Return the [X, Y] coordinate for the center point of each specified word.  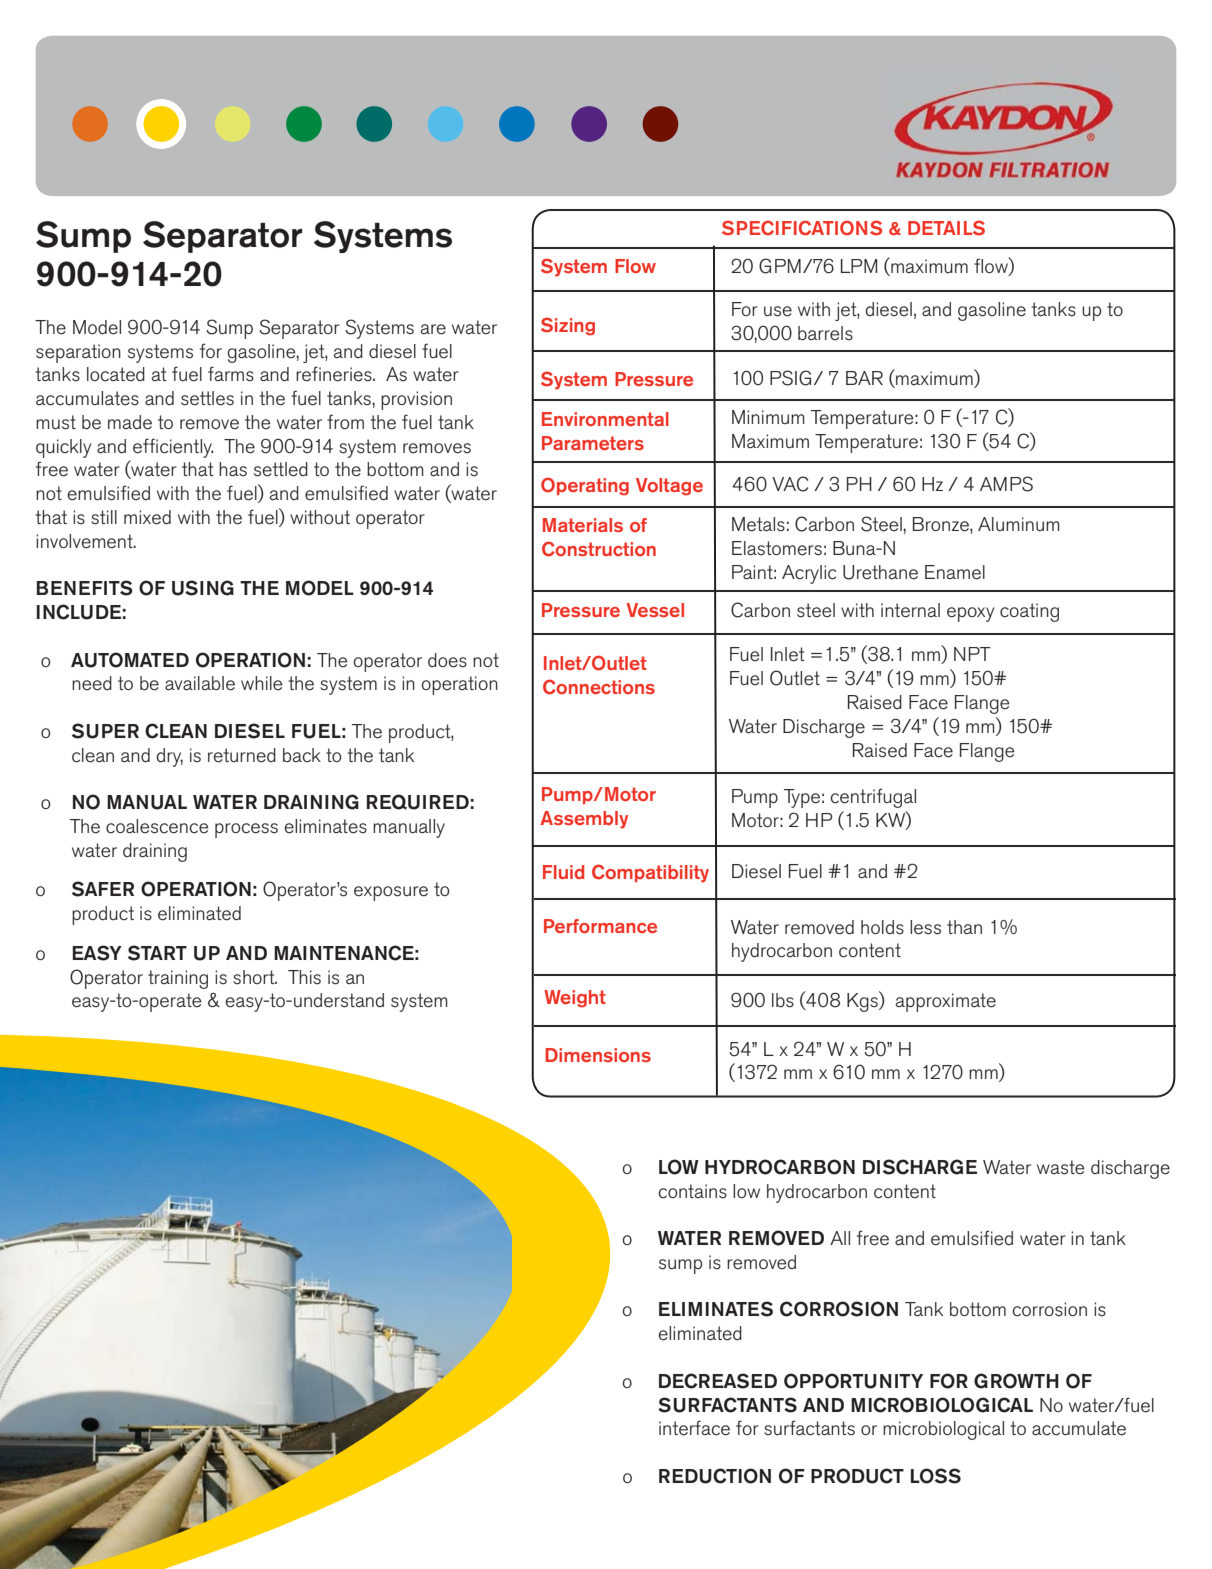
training [178, 979]
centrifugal [873, 798]
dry [169, 757]
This [304, 977]
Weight [575, 998]
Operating [585, 486]
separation [78, 353]
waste [1061, 1167]
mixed [147, 517]
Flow [635, 266]
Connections [599, 687]
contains [692, 1191]
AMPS [1006, 484]
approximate [946, 1002]
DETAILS [946, 228]
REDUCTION [715, 1476]
